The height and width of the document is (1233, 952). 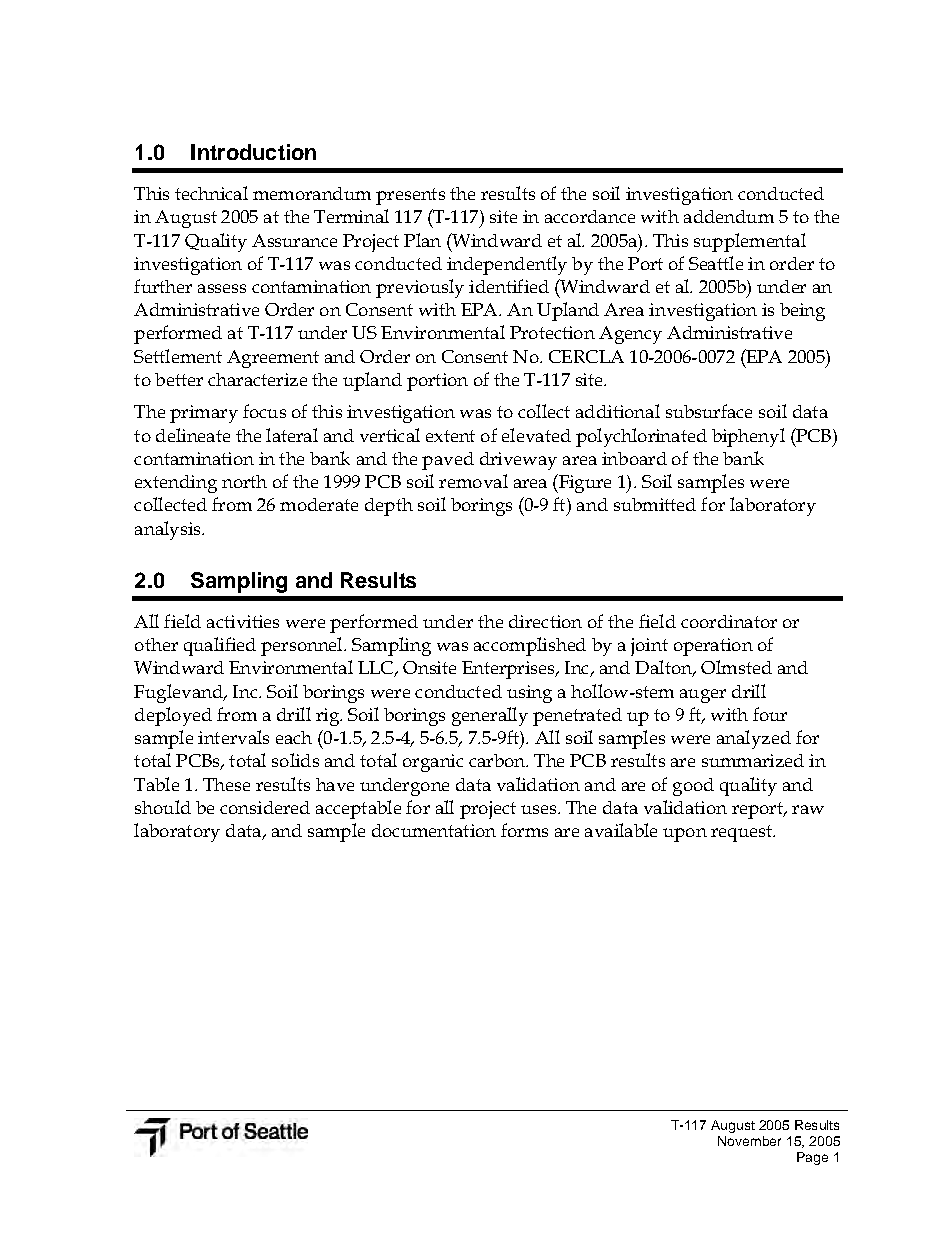 What do you see at coordinates (473, 481) in the document?
I see `removal` at bounding box center [473, 481].
